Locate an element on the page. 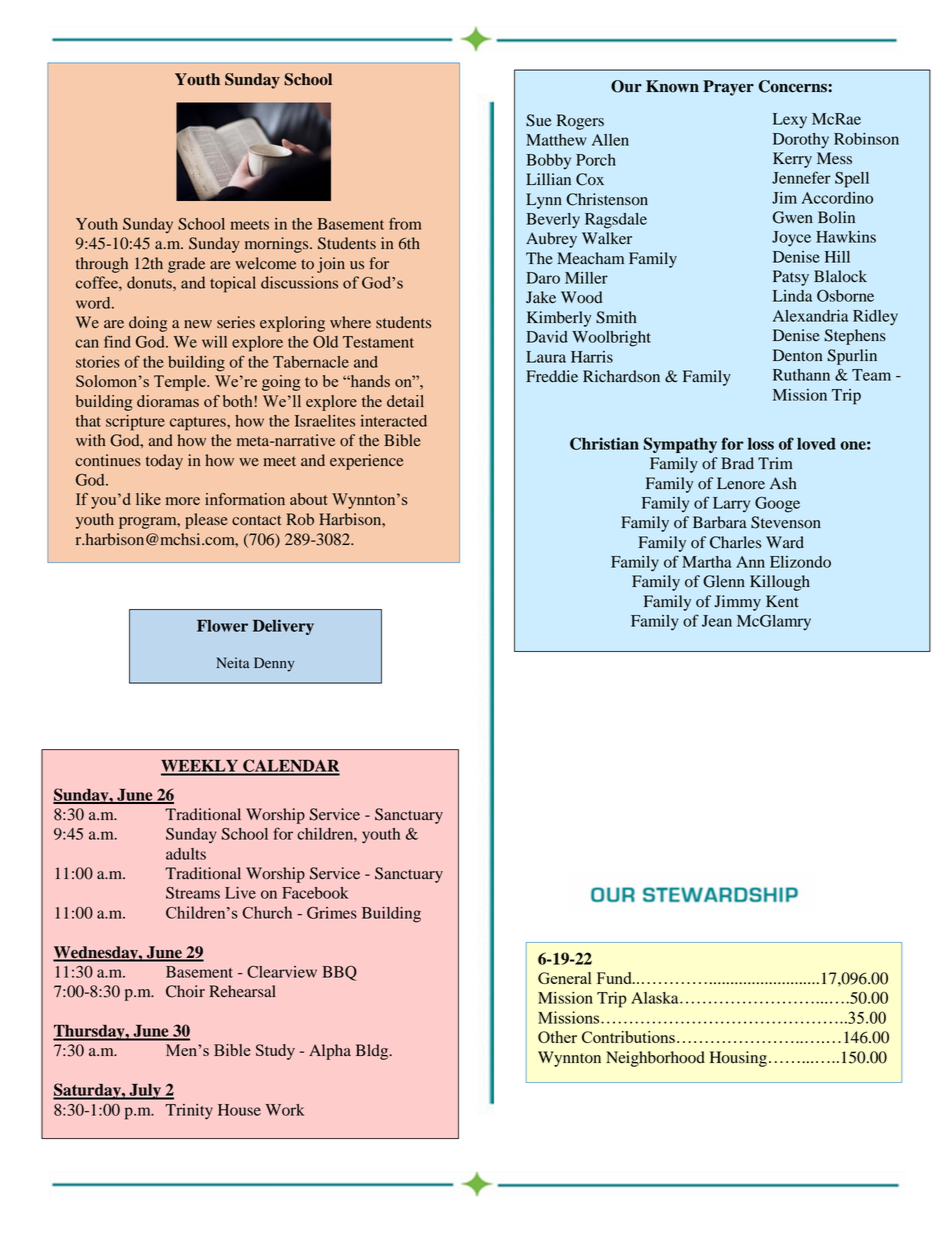 This image has width=952, height=1233. Facebook is located at coordinates (315, 893).
